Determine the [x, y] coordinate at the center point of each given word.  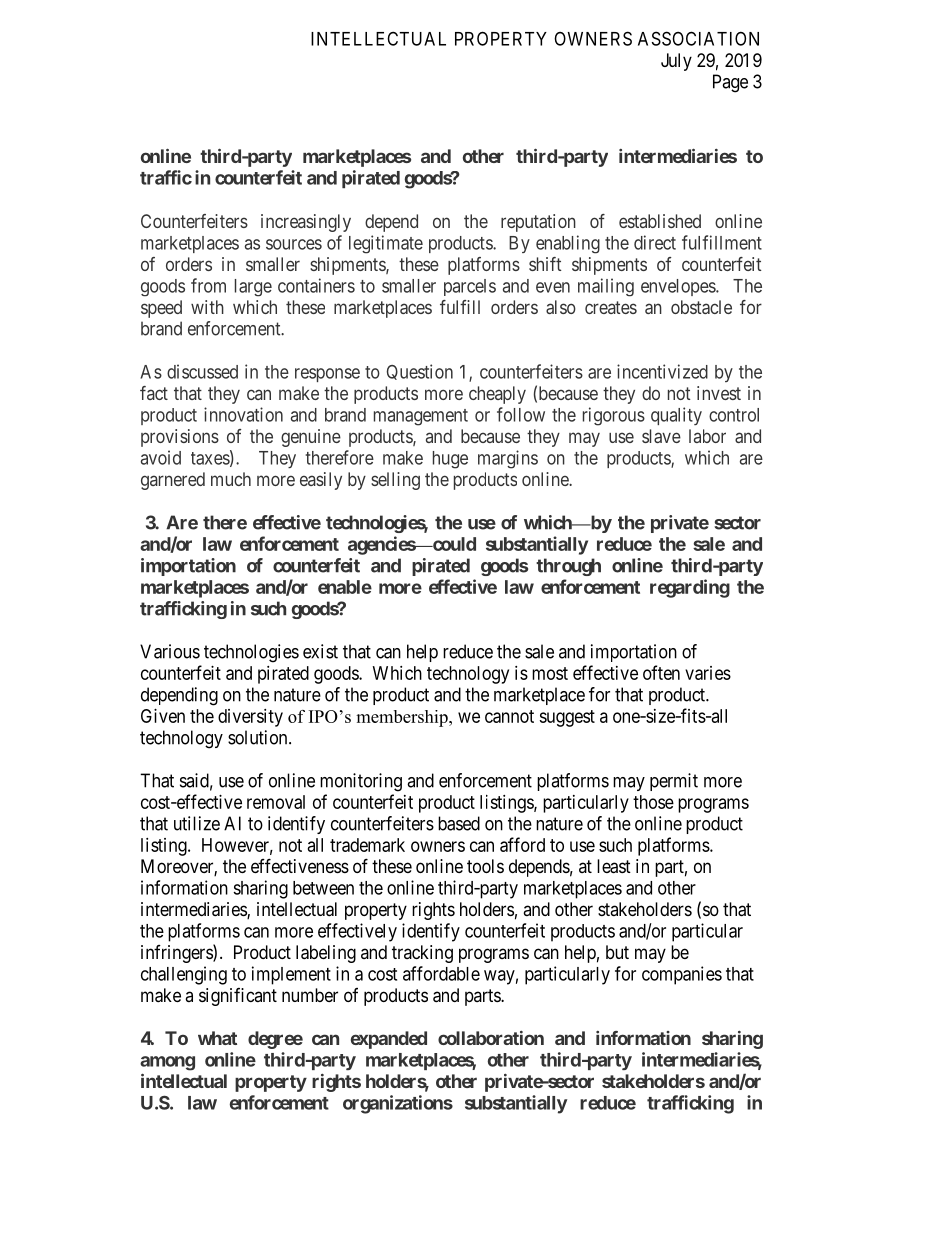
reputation [538, 223]
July [676, 62]
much [231, 479]
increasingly [306, 223]
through [568, 567]
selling [395, 481]
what [217, 1038]
